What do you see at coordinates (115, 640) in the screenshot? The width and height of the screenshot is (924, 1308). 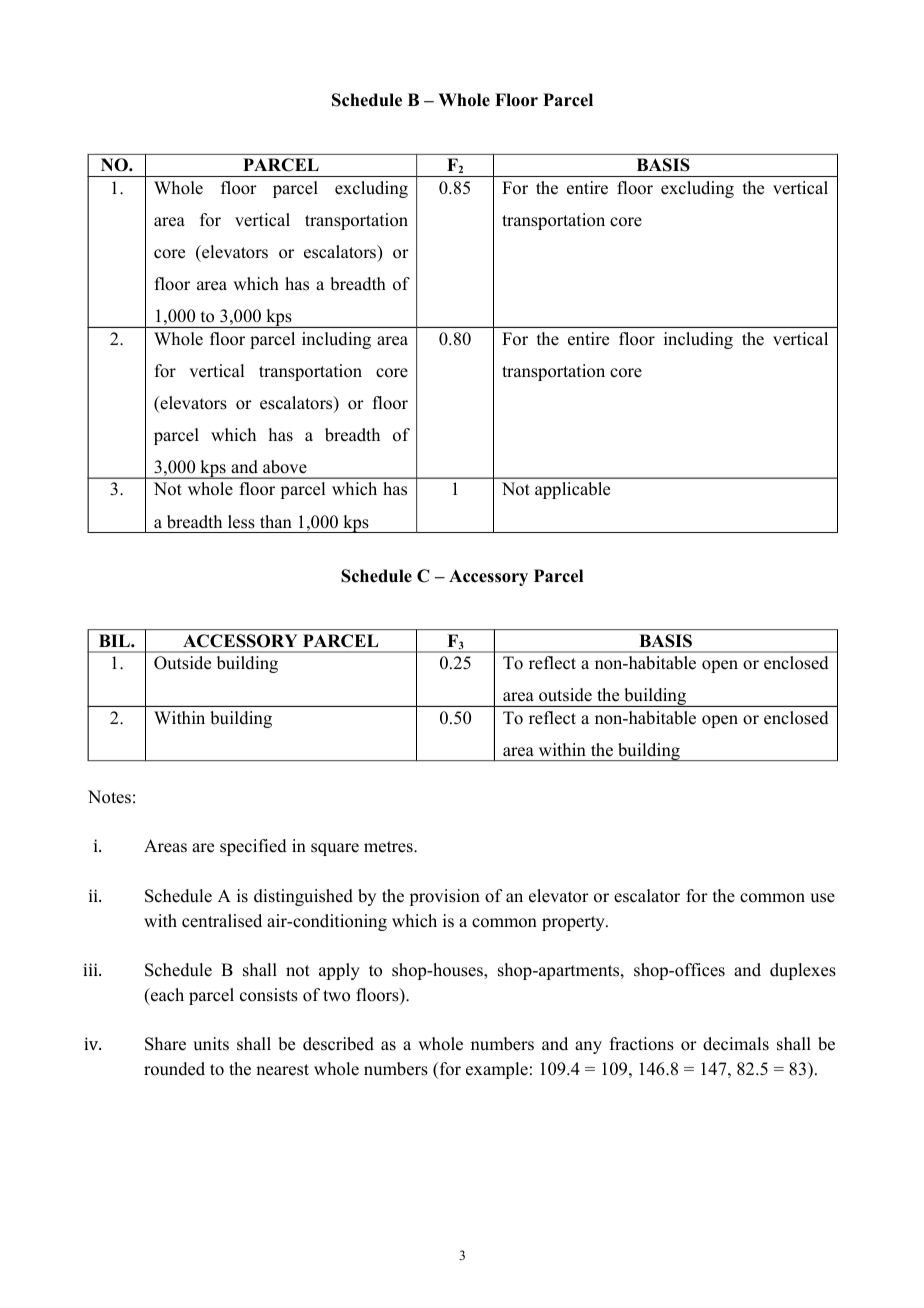 I see `BIL` at bounding box center [115, 640].
